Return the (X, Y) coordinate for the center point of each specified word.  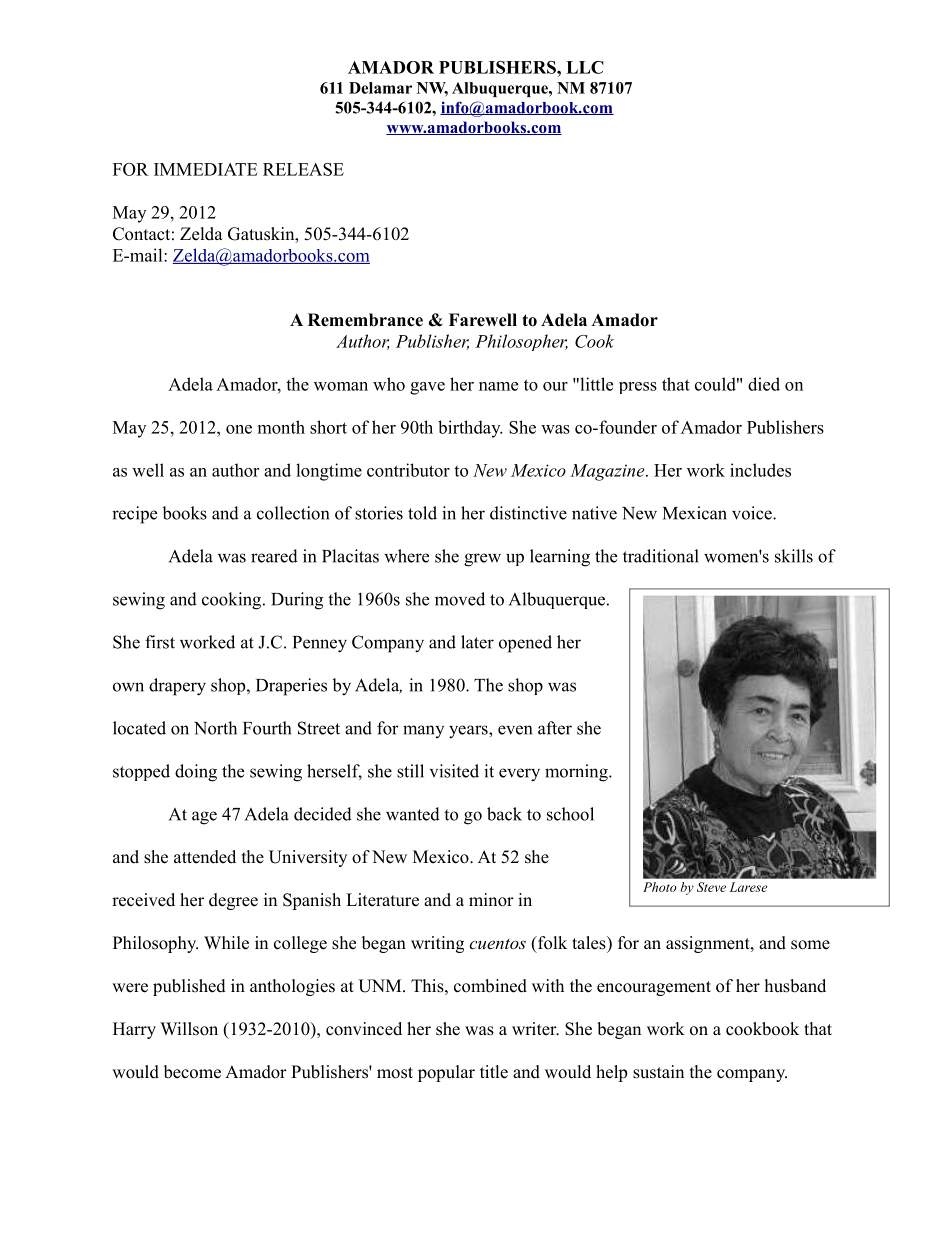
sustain (658, 1072)
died (764, 384)
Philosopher (521, 342)
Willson (189, 1029)
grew (482, 560)
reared (274, 556)
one (239, 429)
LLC (585, 67)
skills (794, 556)
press (638, 388)
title (494, 1072)
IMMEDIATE (206, 169)
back (504, 814)
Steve (711, 887)
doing (196, 773)
